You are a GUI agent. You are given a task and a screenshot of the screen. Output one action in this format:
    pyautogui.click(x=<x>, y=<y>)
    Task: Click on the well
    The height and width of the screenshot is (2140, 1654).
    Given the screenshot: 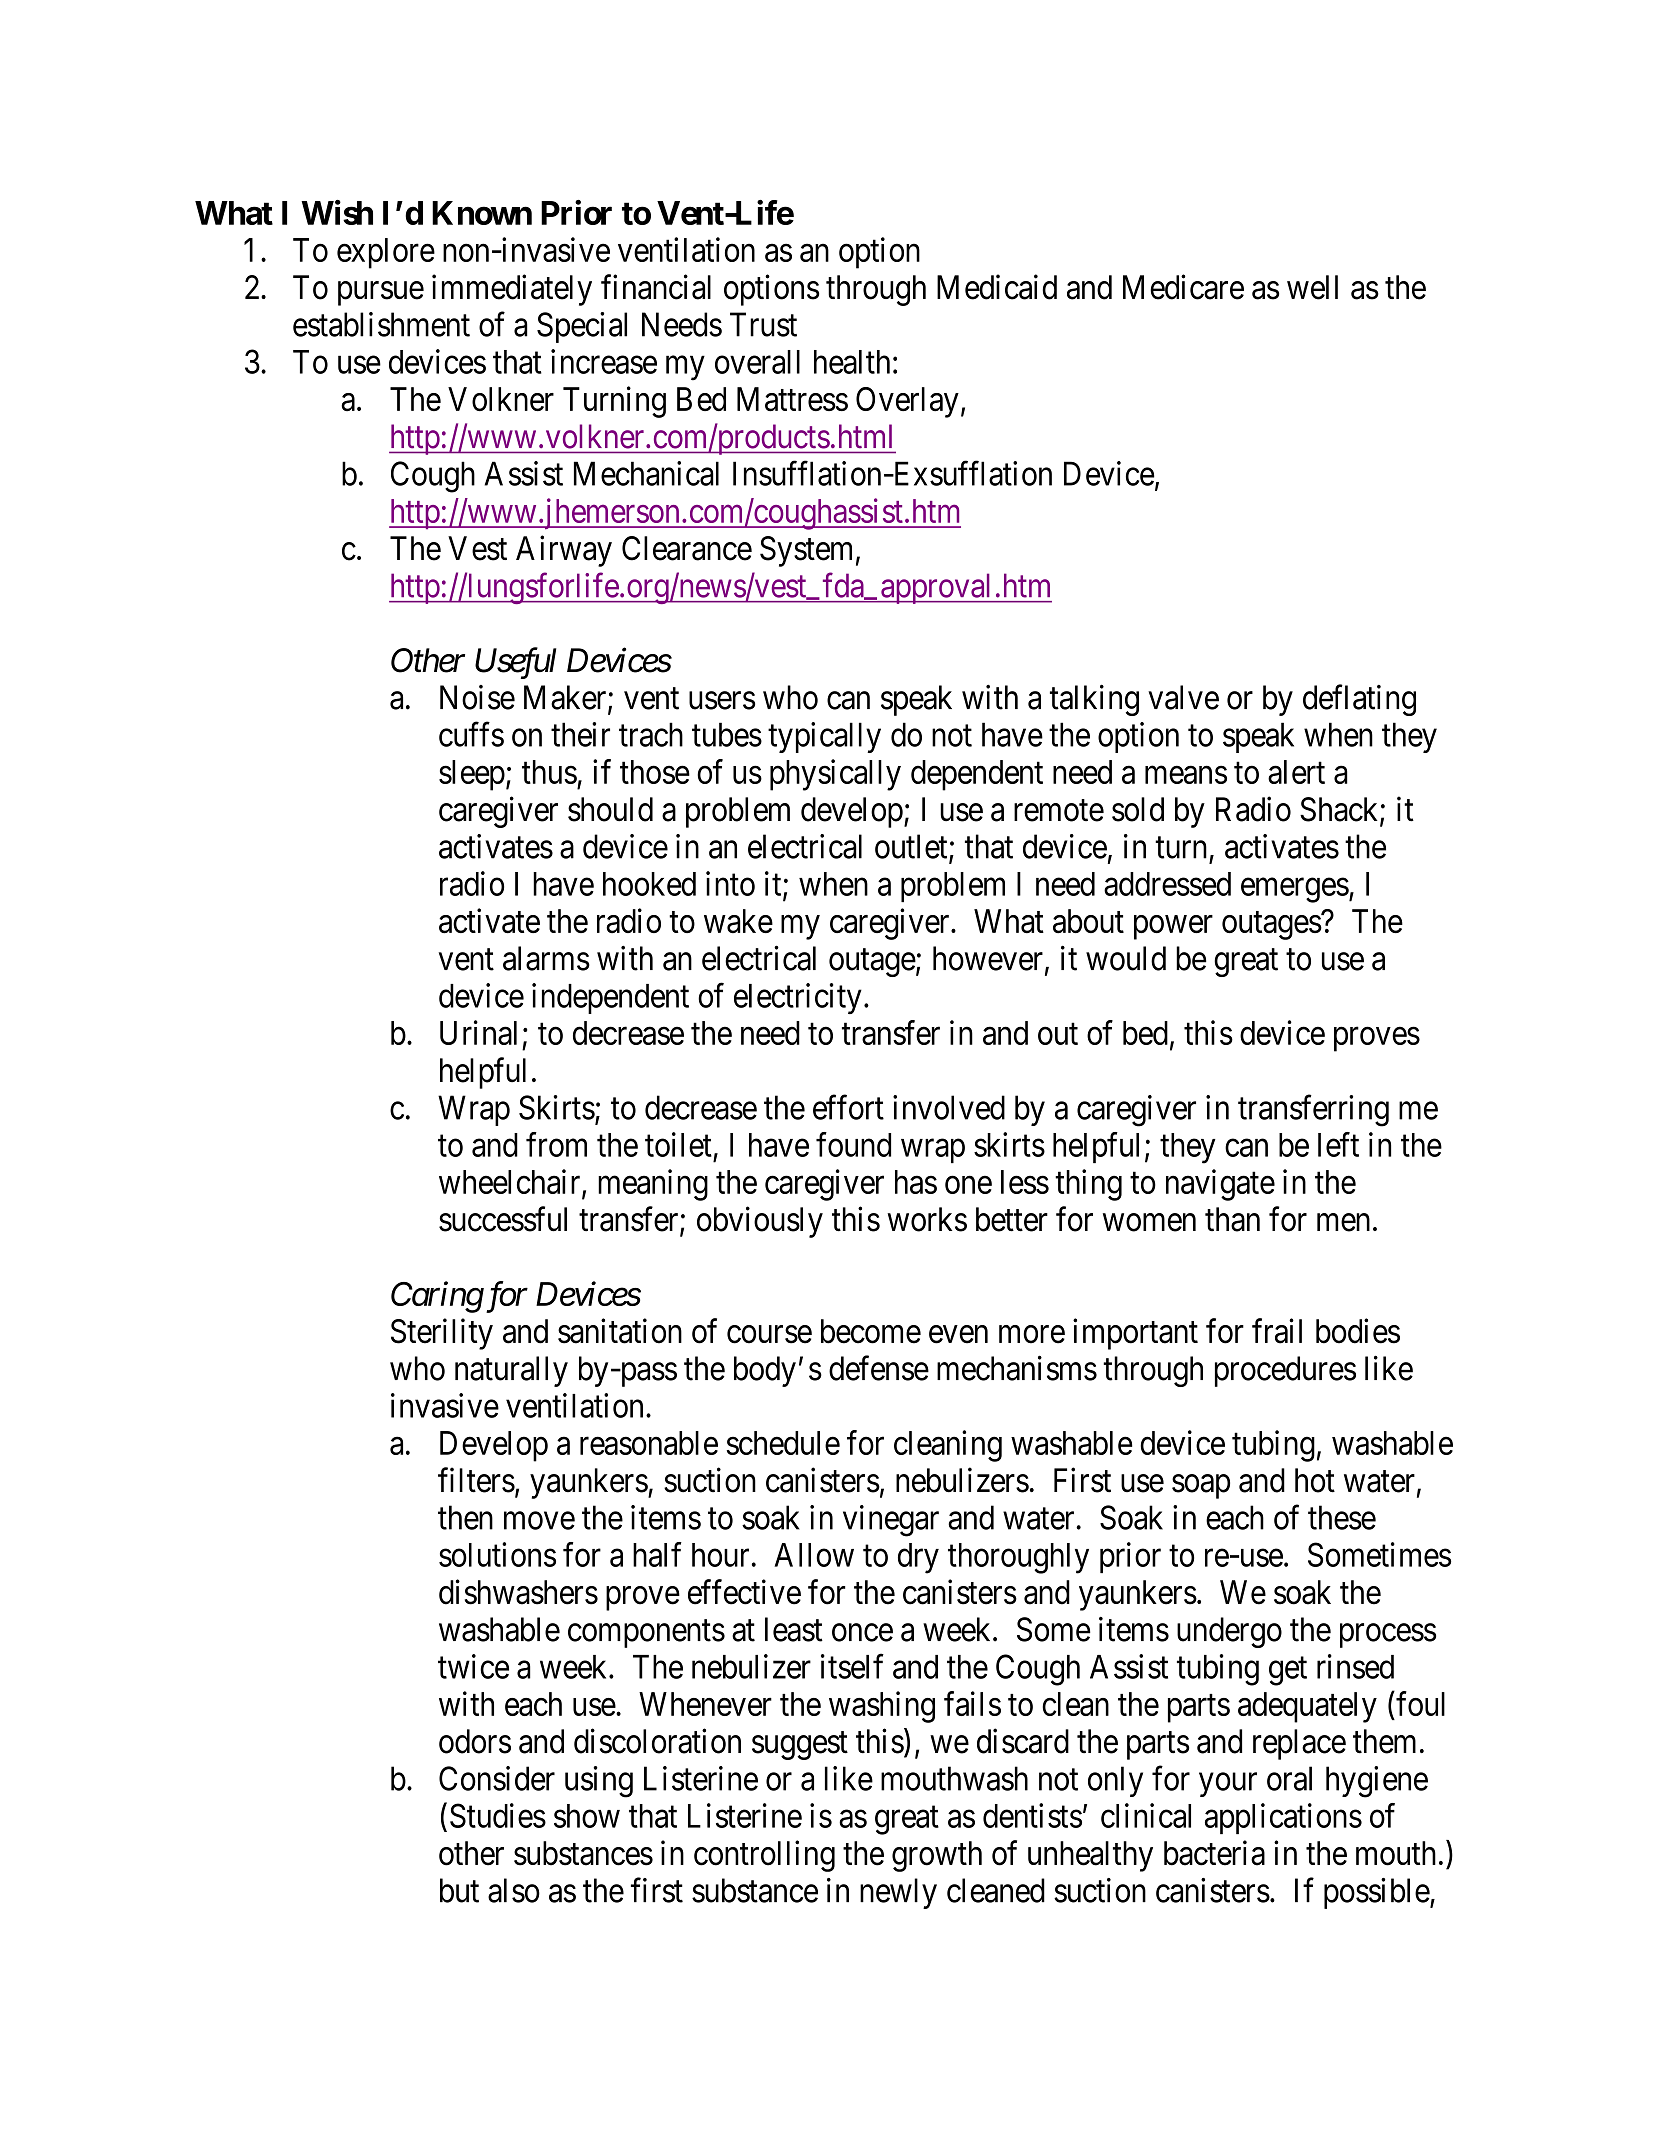 What is the action you would take?
    pyautogui.click(x=1312, y=287)
